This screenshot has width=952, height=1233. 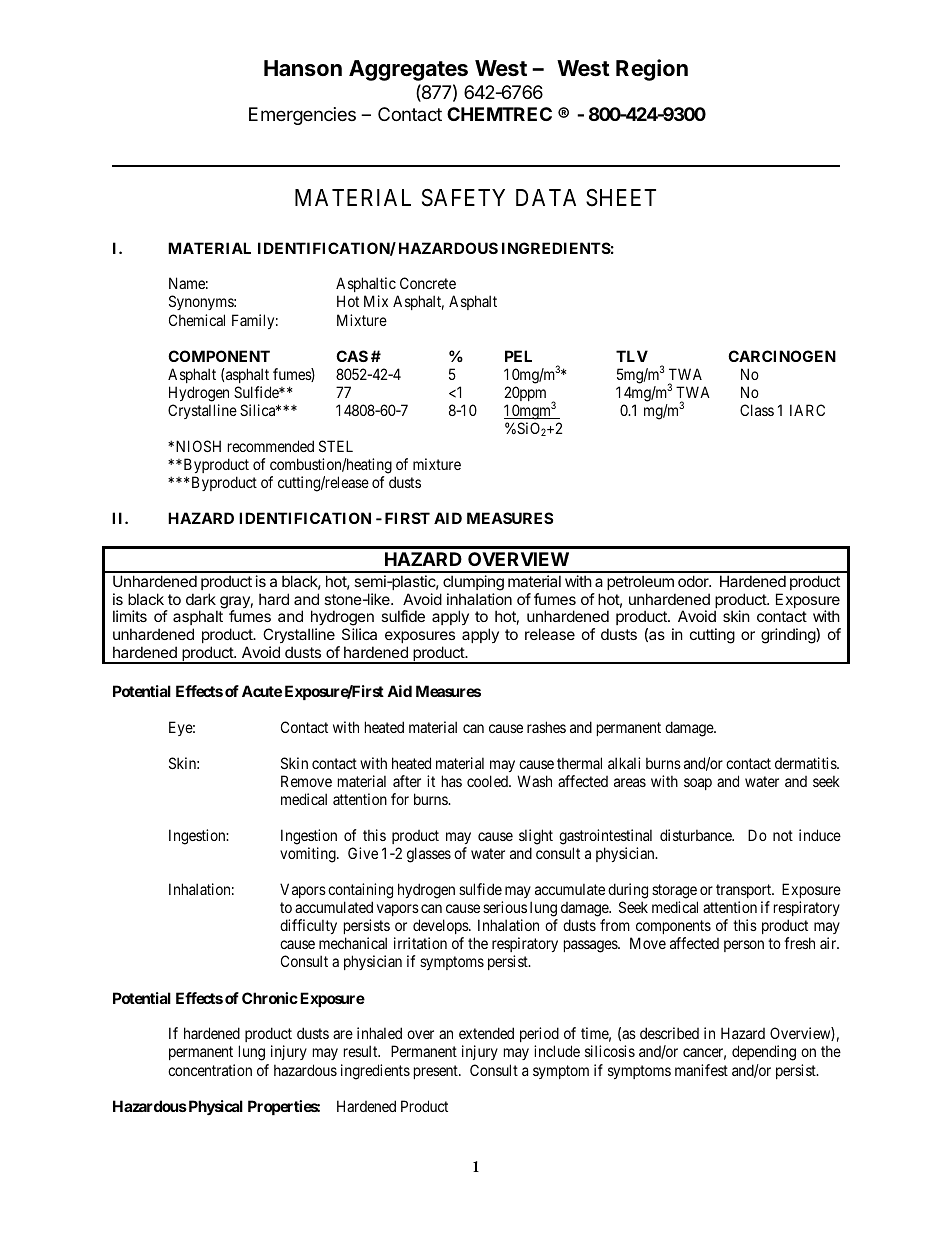 I want to click on cooled, so click(x=488, y=781).
